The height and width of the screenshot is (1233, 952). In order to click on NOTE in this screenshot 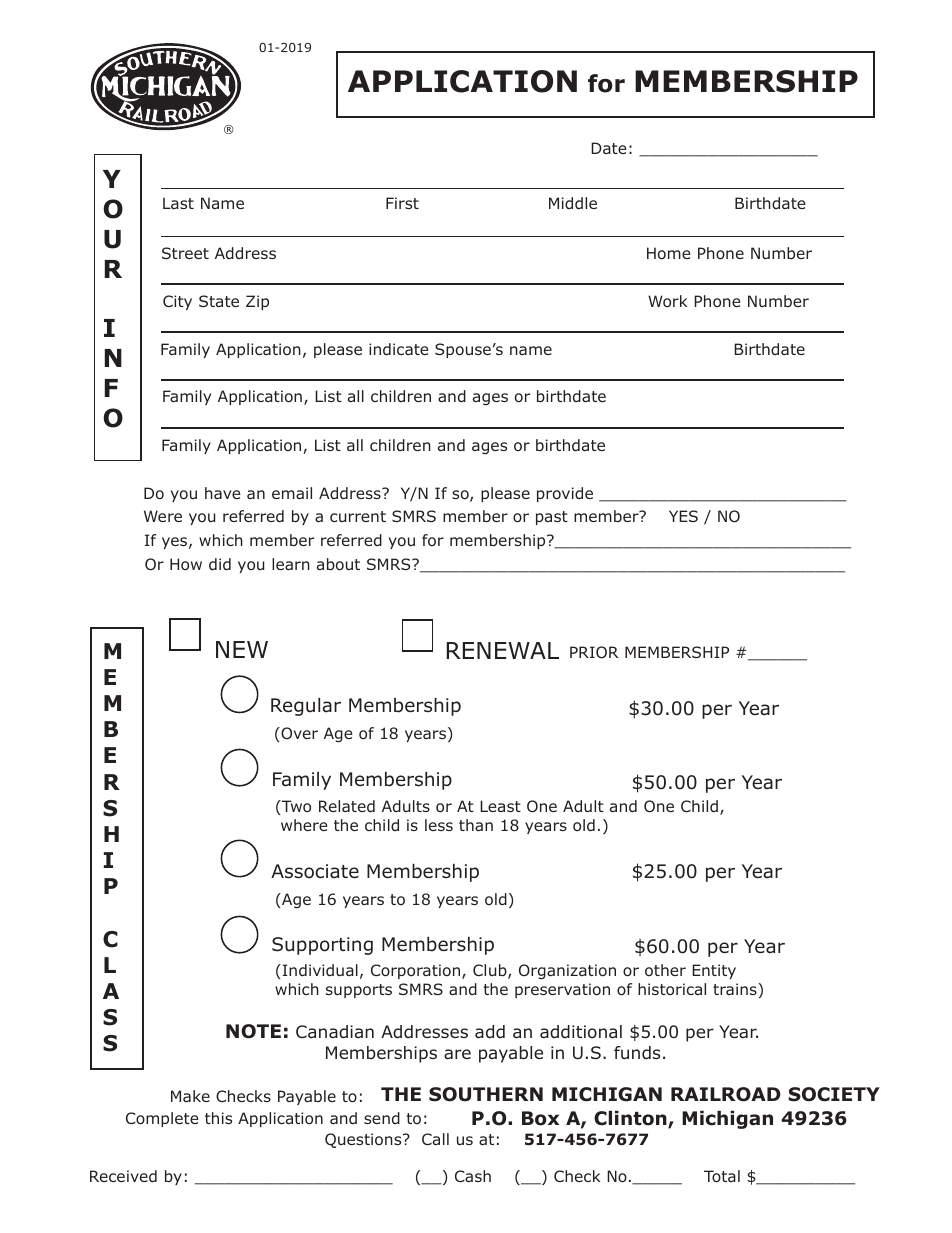, I will do `click(253, 1031)`.
